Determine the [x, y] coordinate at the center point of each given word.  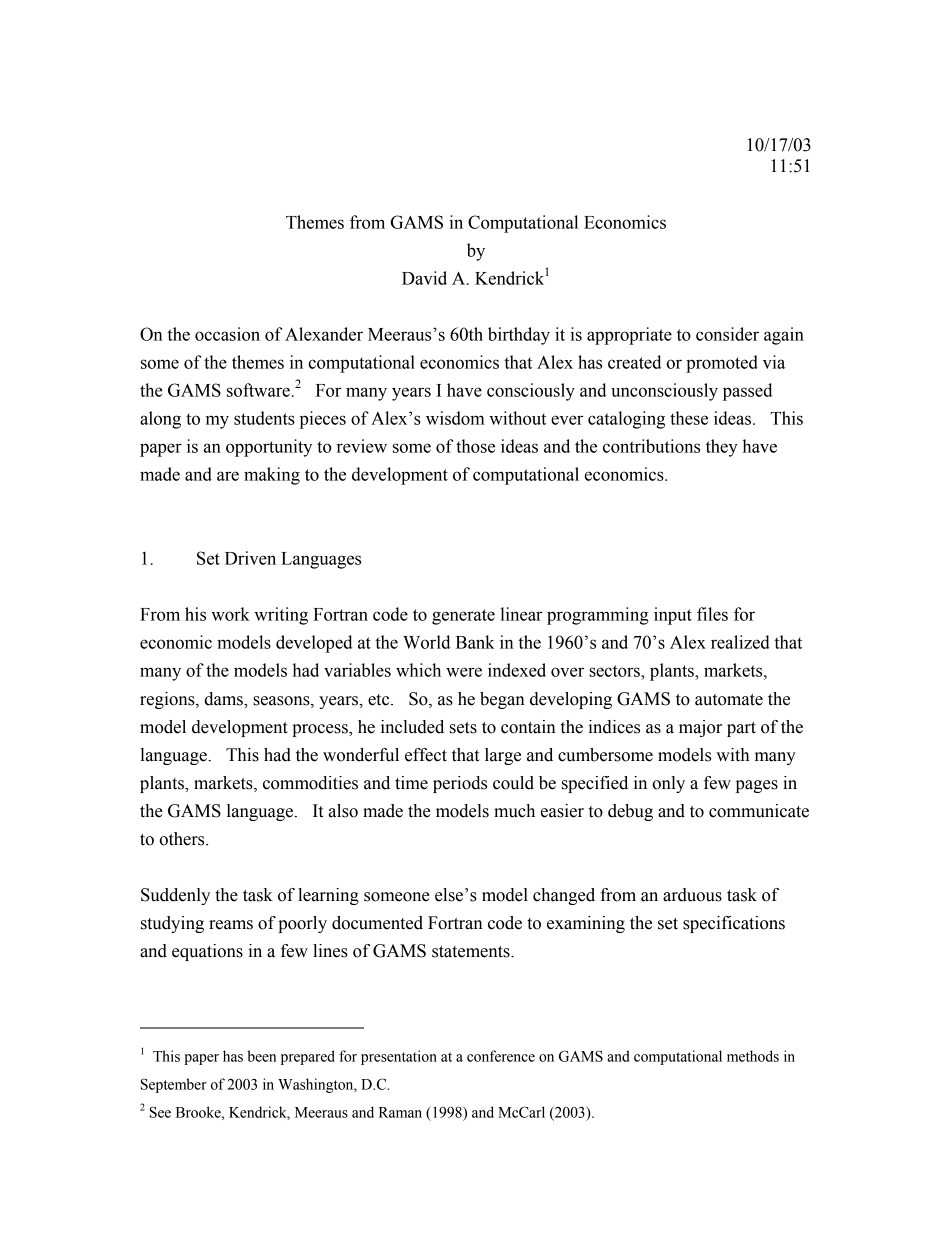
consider [727, 334]
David [424, 278]
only [668, 784]
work [230, 614]
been [261, 1056]
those [475, 446]
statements [472, 952]
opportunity [269, 448]
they [722, 448]
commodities [310, 783]
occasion [227, 334]
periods [460, 784]
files [712, 614]
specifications [734, 924]
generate [463, 617]
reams [231, 925]
